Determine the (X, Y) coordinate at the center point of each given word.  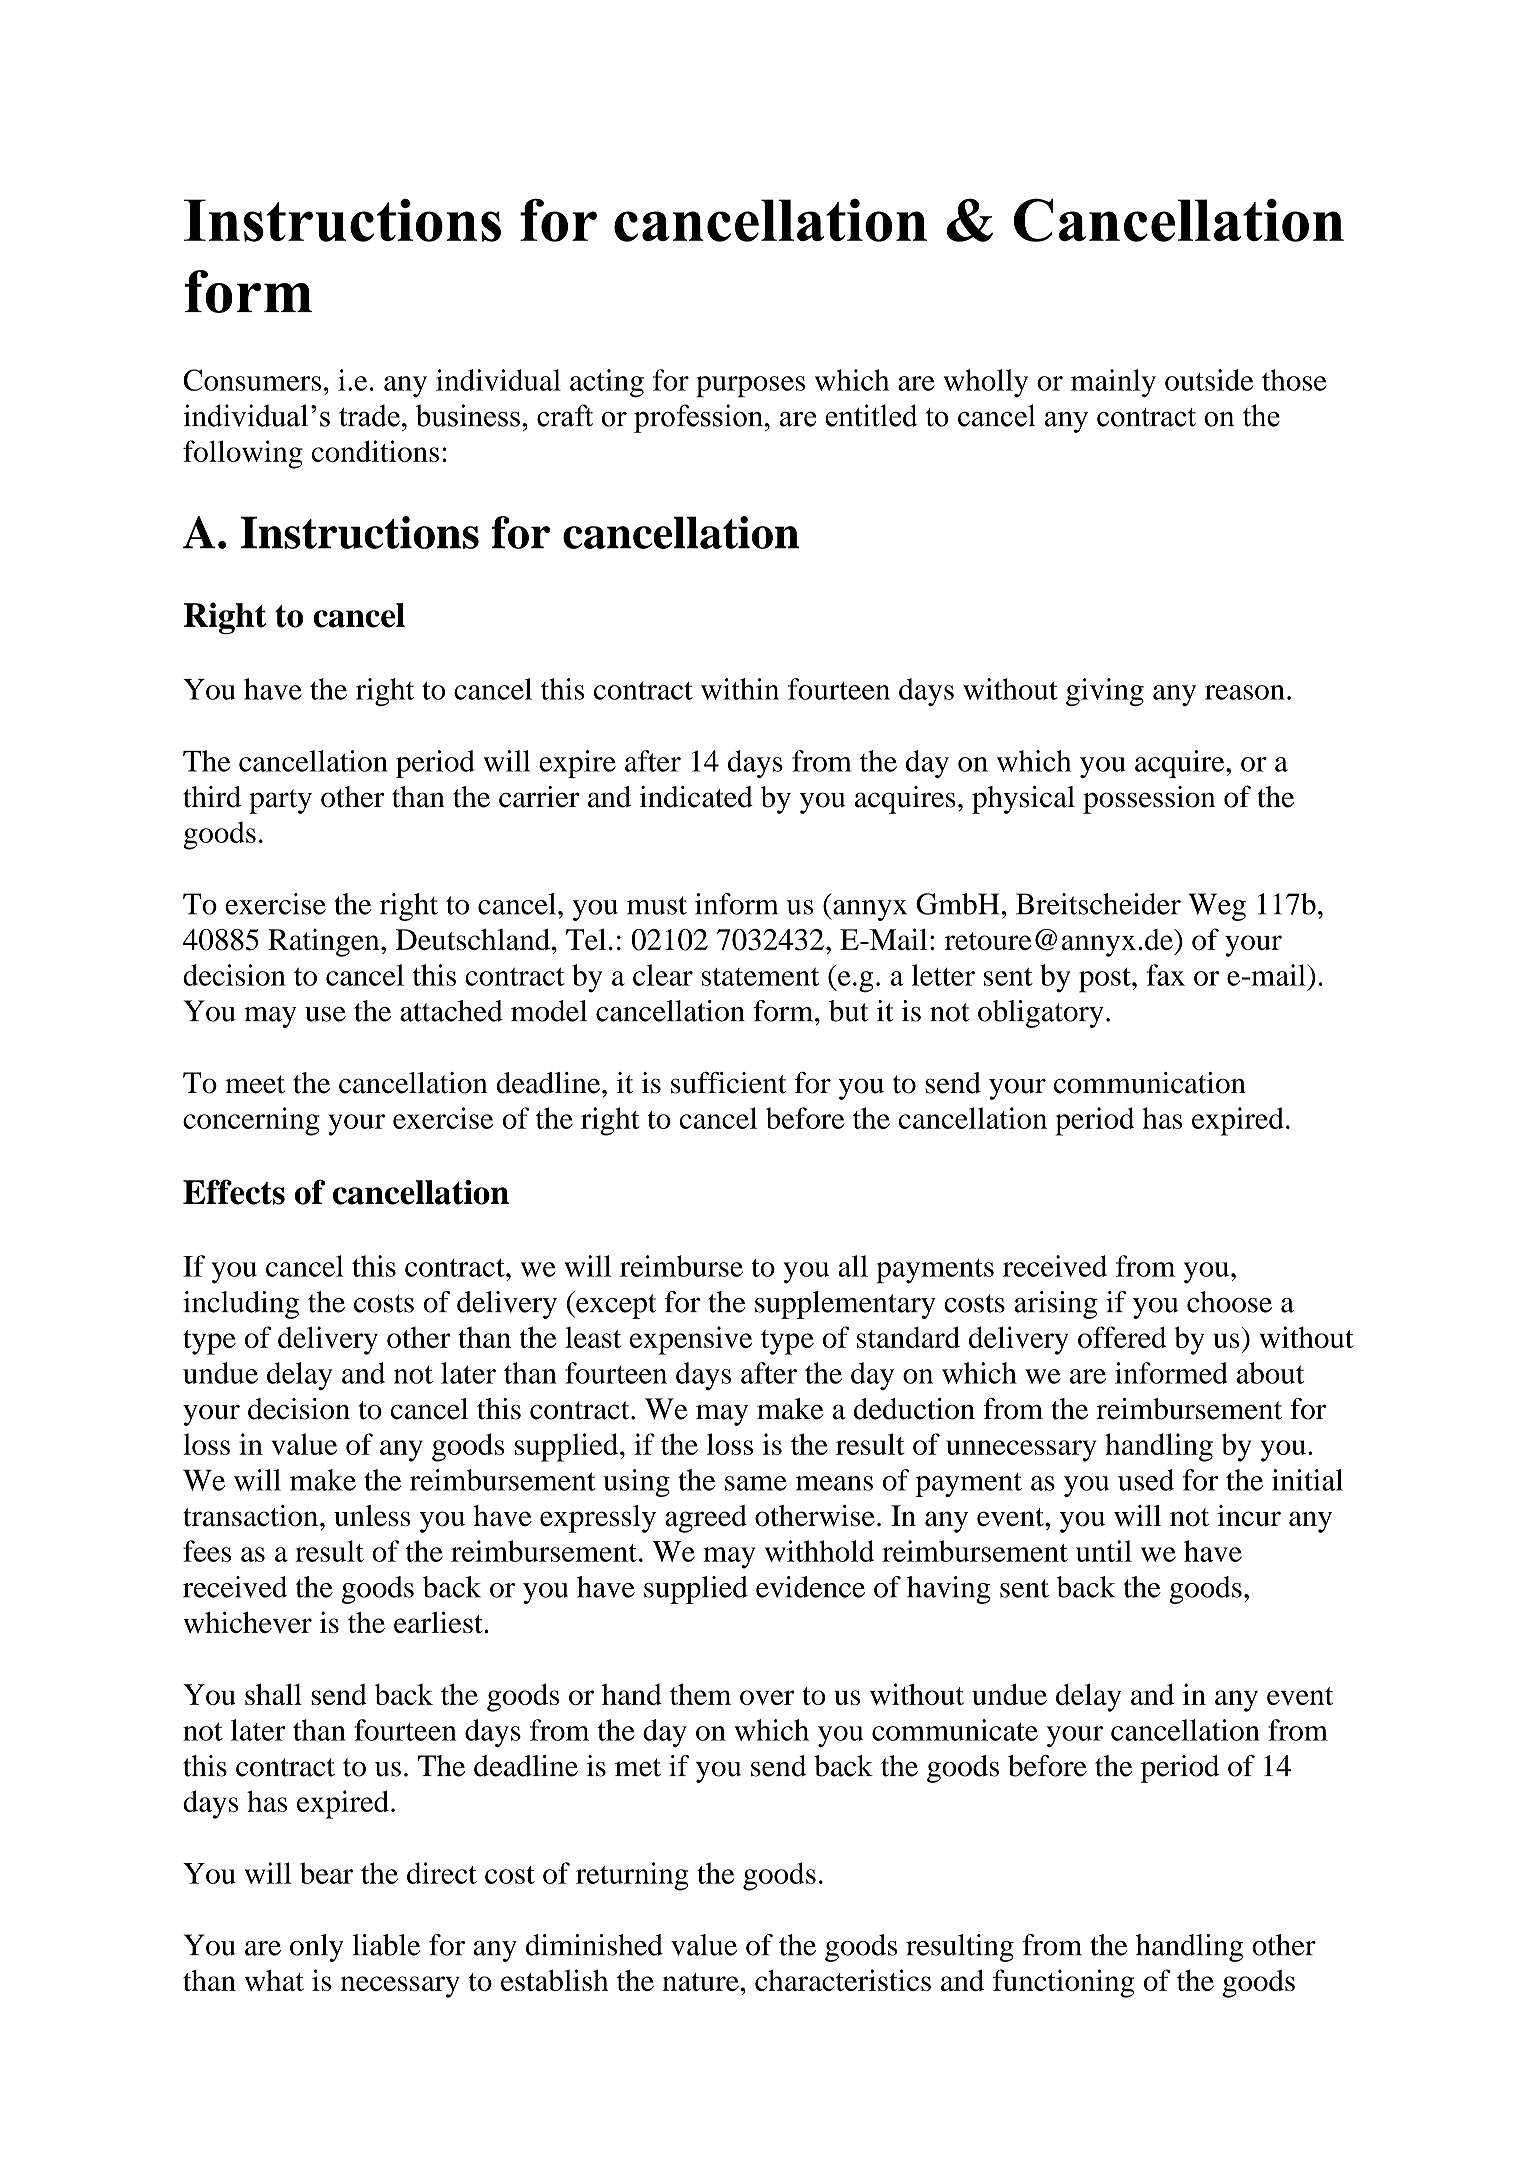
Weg (1217, 907)
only (317, 1948)
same (756, 1483)
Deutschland (473, 939)
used (1146, 1480)
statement (760, 977)
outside (1209, 380)
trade (369, 415)
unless (372, 1516)
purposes (750, 387)
